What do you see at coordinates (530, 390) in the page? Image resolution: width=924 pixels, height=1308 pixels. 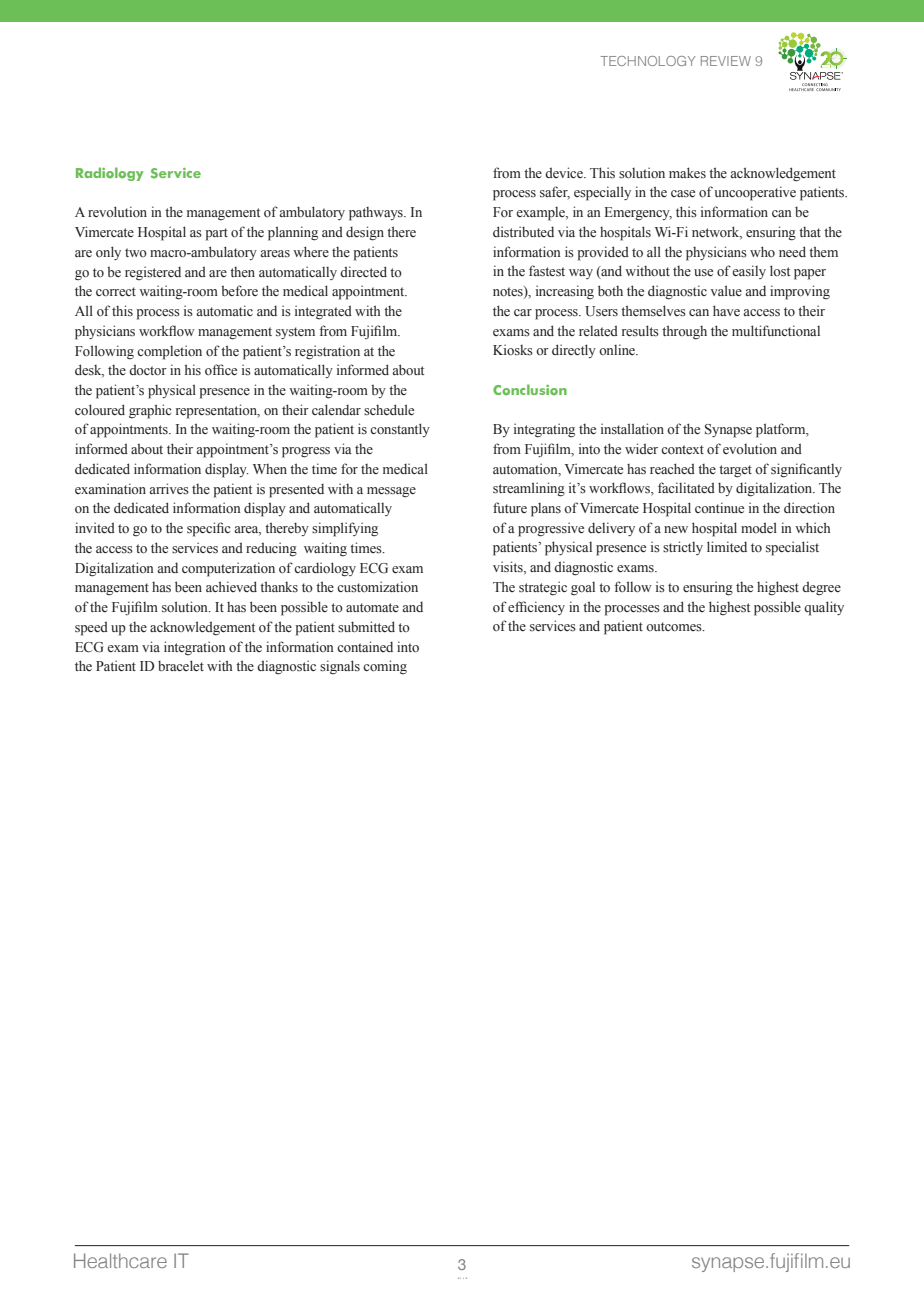 I see `Conclusion` at bounding box center [530, 390].
